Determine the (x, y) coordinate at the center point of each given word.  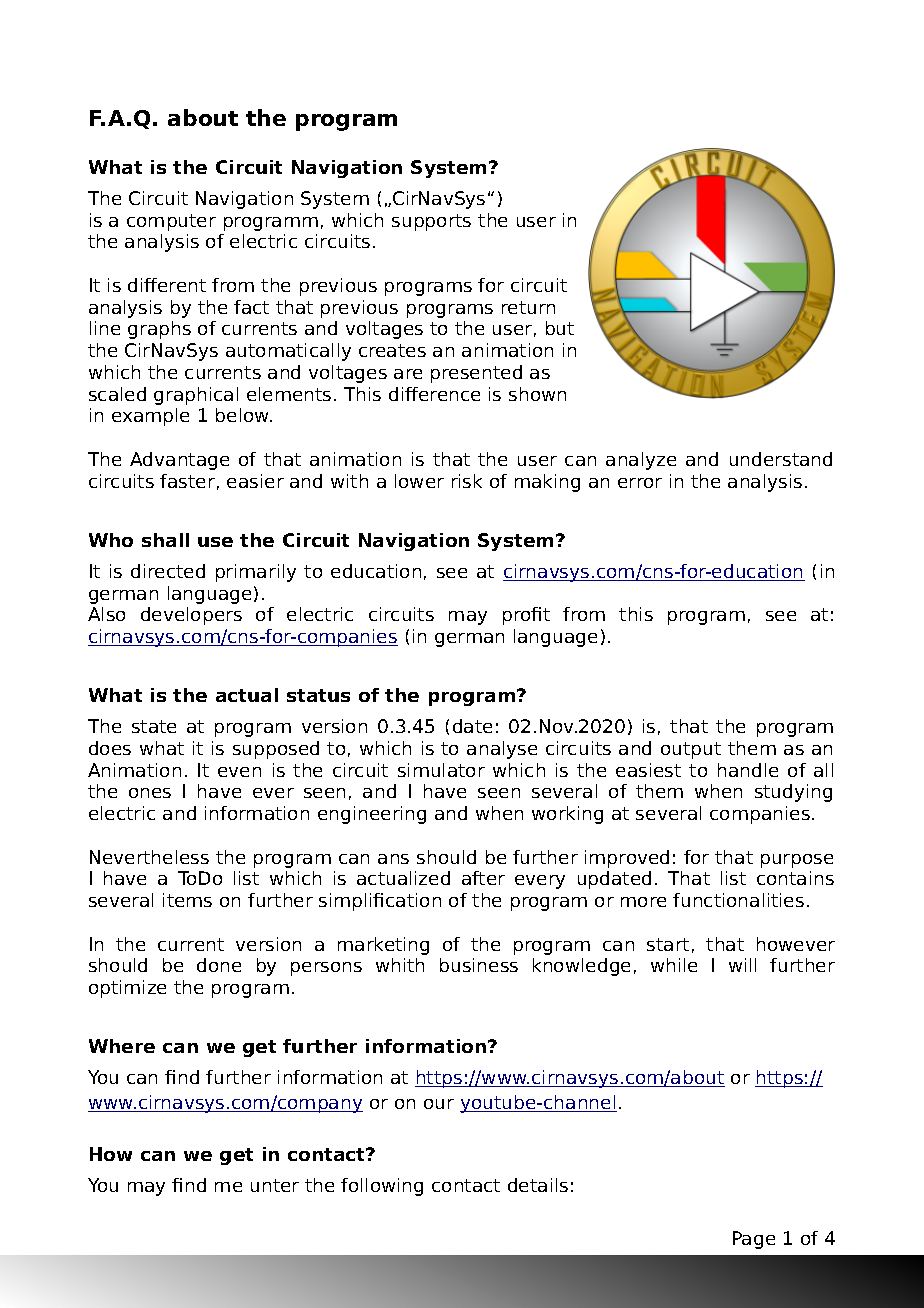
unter (275, 1185)
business (479, 965)
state (154, 726)
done (219, 965)
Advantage (179, 461)
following (382, 1187)
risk (467, 481)
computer (171, 222)
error (640, 483)
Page (754, 1240)
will (742, 965)
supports (431, 222)
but (560, 328)
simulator (441, 770)
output (691, 750)
